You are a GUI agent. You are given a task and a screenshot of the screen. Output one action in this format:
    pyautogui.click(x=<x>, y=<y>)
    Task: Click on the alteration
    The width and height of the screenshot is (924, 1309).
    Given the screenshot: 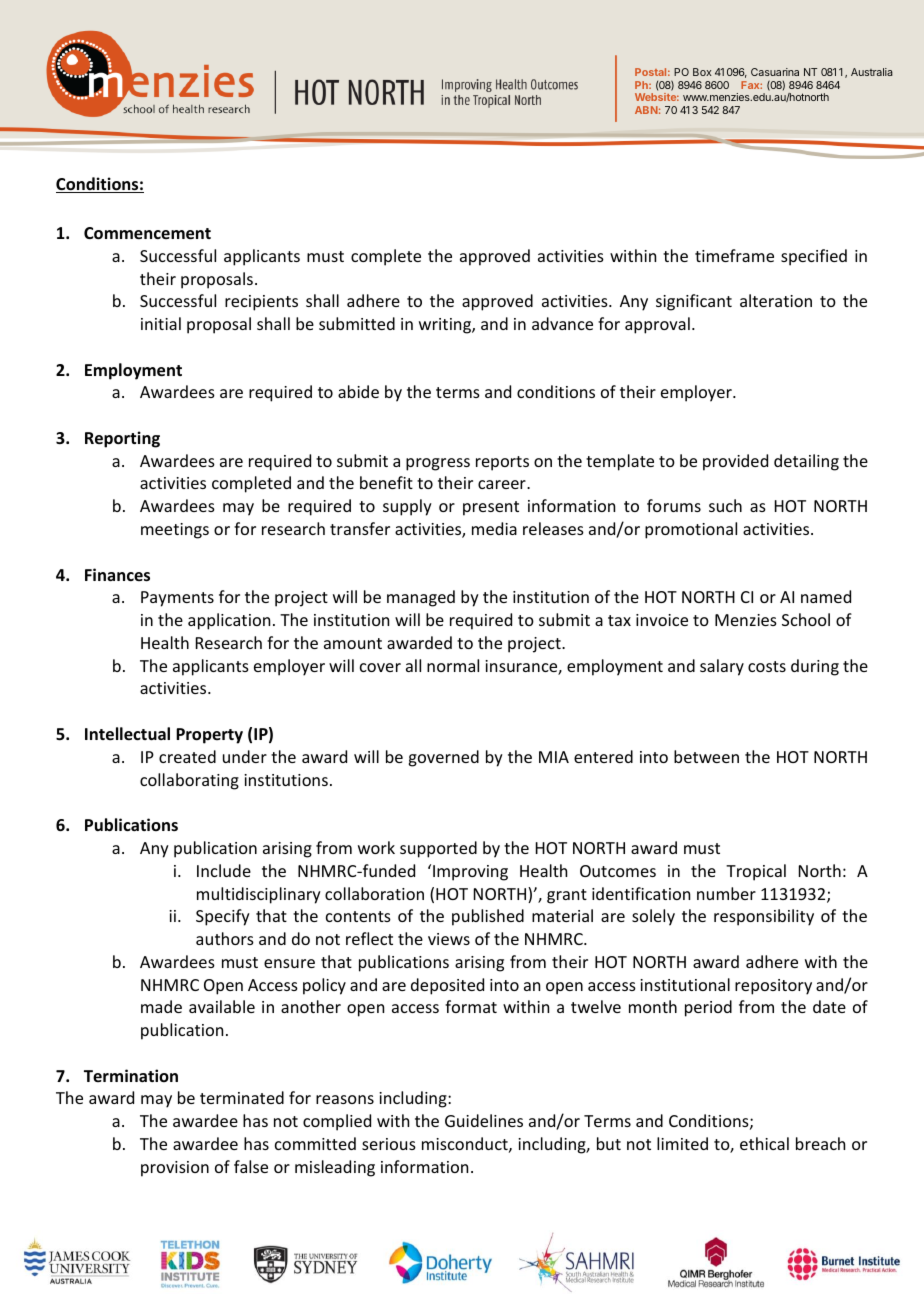 What is the action you would take?
    pyautogui.click(x=776, y=300)
